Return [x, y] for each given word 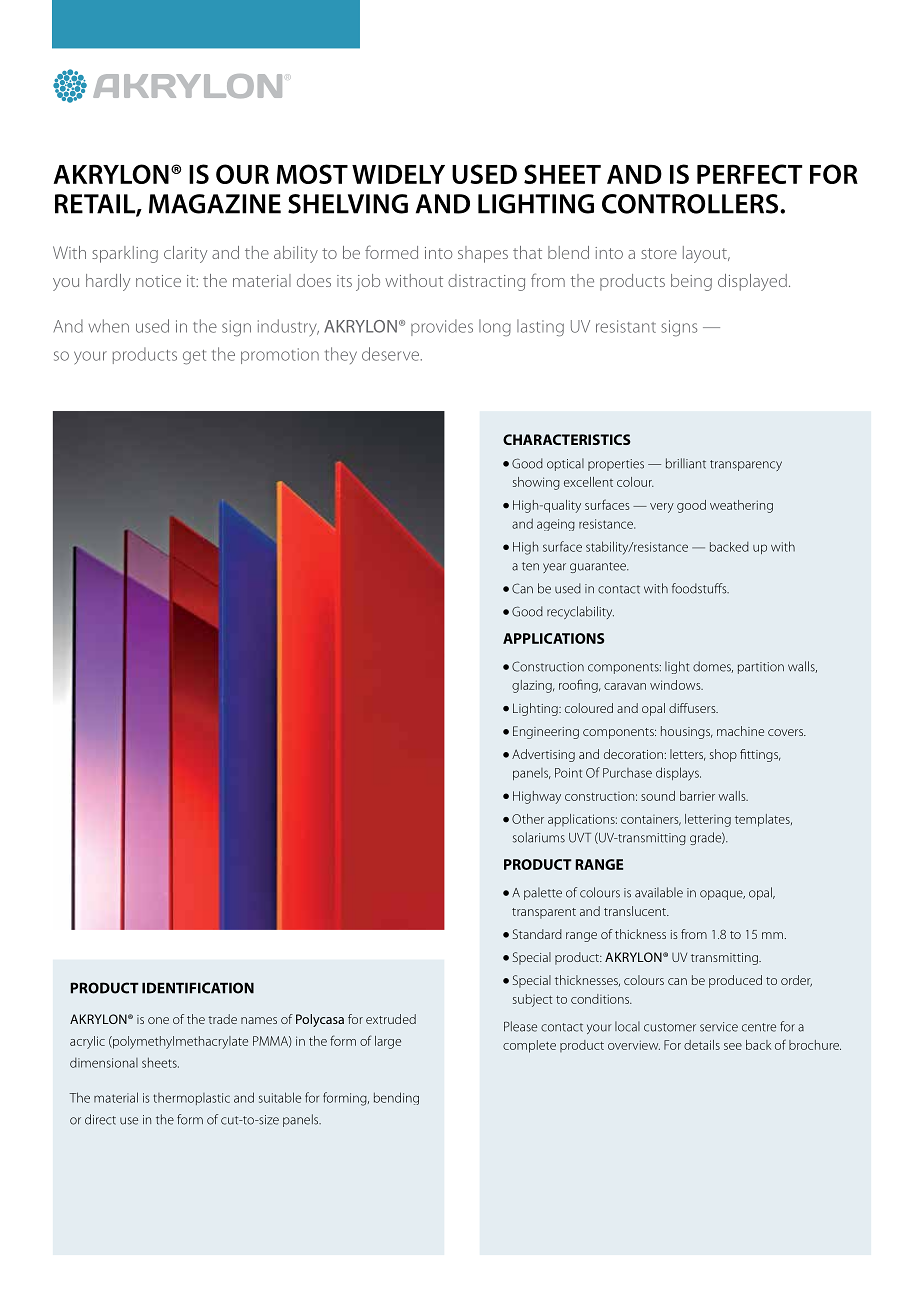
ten [530, 566]
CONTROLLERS [691, 204]
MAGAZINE [215, 204]
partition [761, 668]
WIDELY [398, 174]
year [554, 568]
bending [396, 1098]
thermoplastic [191, 1099]
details [702, 1045]
